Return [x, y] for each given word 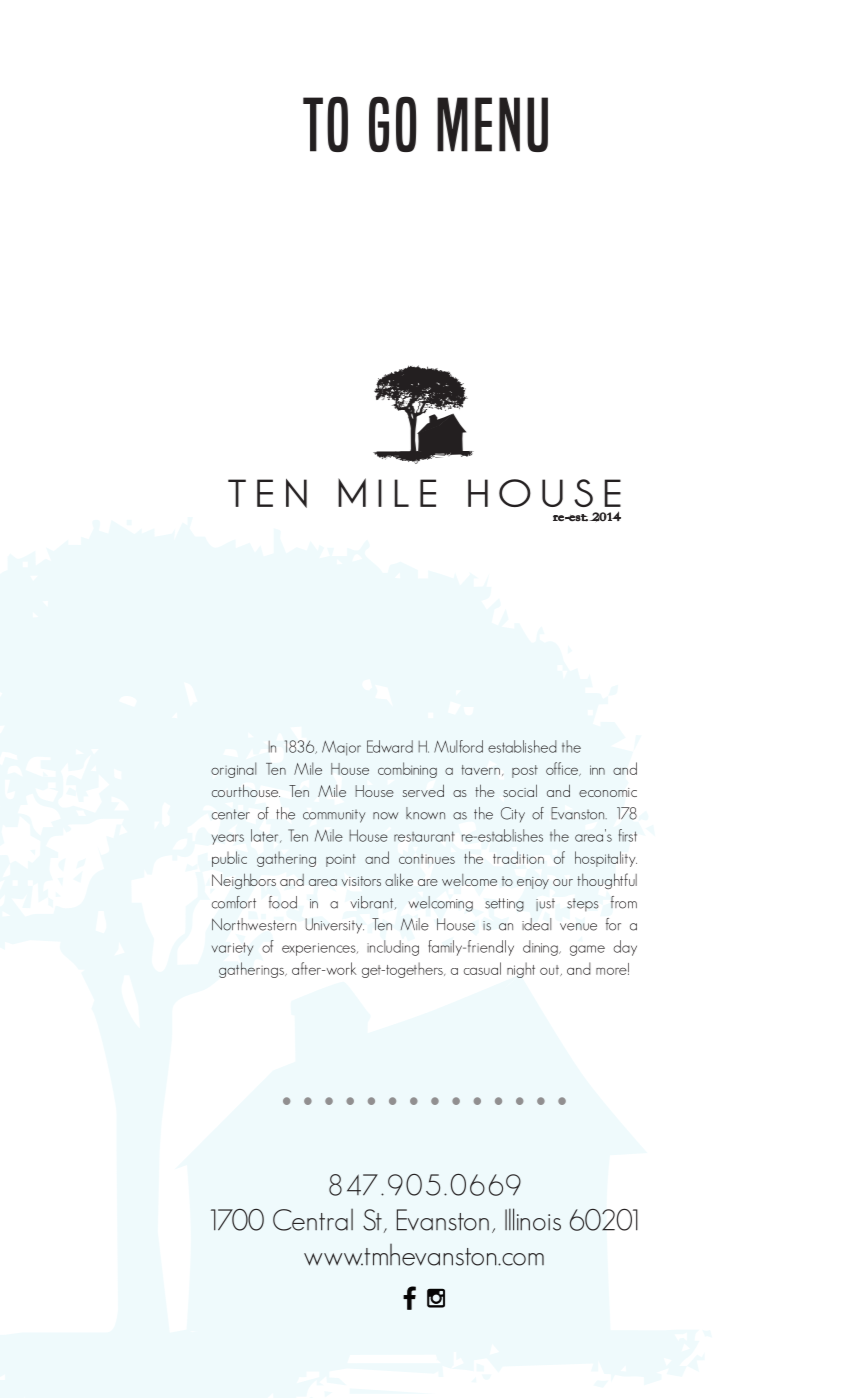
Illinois [533, 1219]
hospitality [606, 859]
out [550, 970]
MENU [492, 124]
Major [341, 748]
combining [407, 770]
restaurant [424, 837]
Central [313, 1220]
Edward [390, 746]
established [522, 746]
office [563, 769]
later [266, 836]
